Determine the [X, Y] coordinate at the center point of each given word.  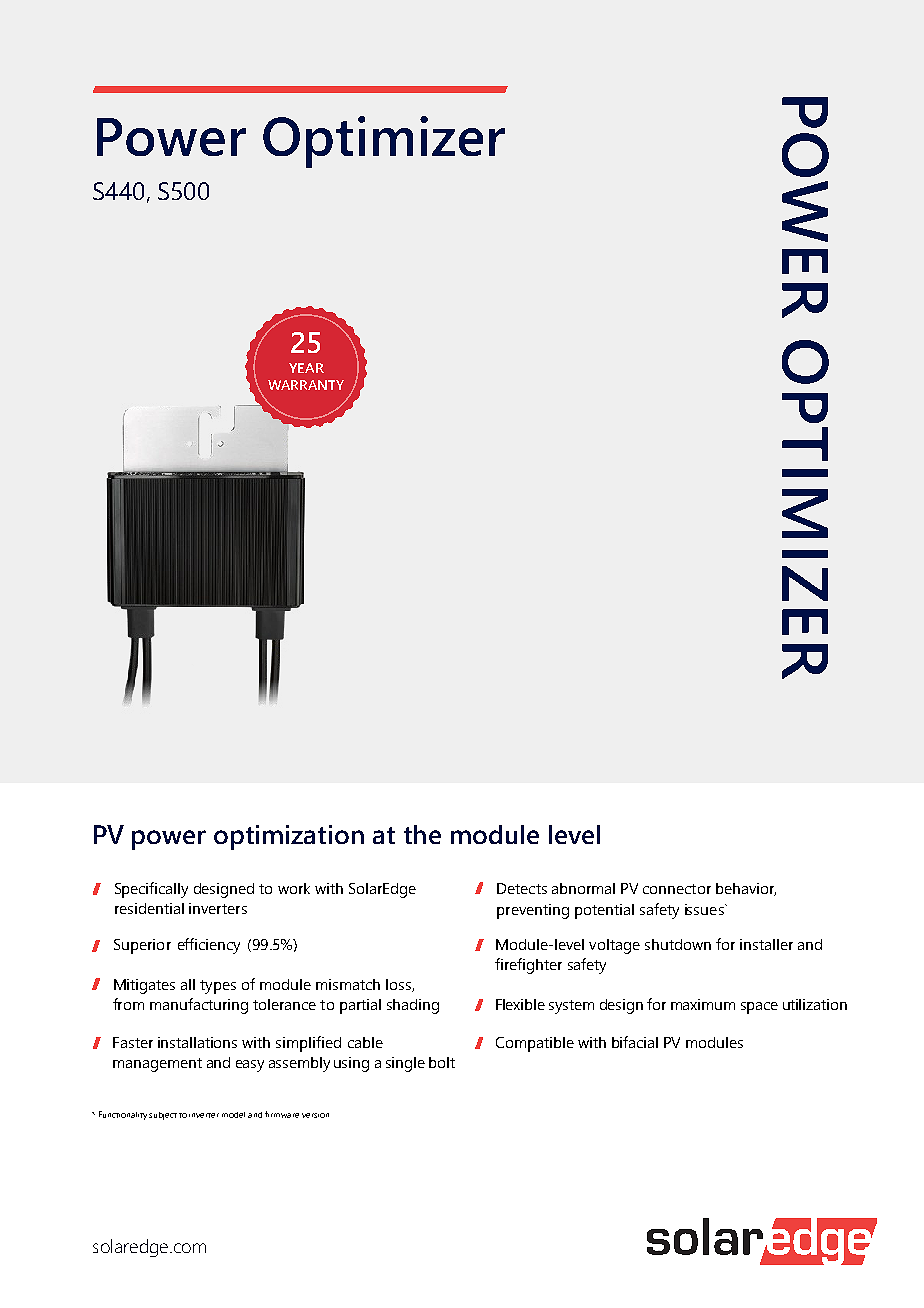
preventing [533, 911]
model [233, 1115]
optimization [289, 837]
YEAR [306, 368]
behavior [746, 889]
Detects [522, 888]
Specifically [151, 890]
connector [677, 889]
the [422, 834]
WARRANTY [306, 385]
